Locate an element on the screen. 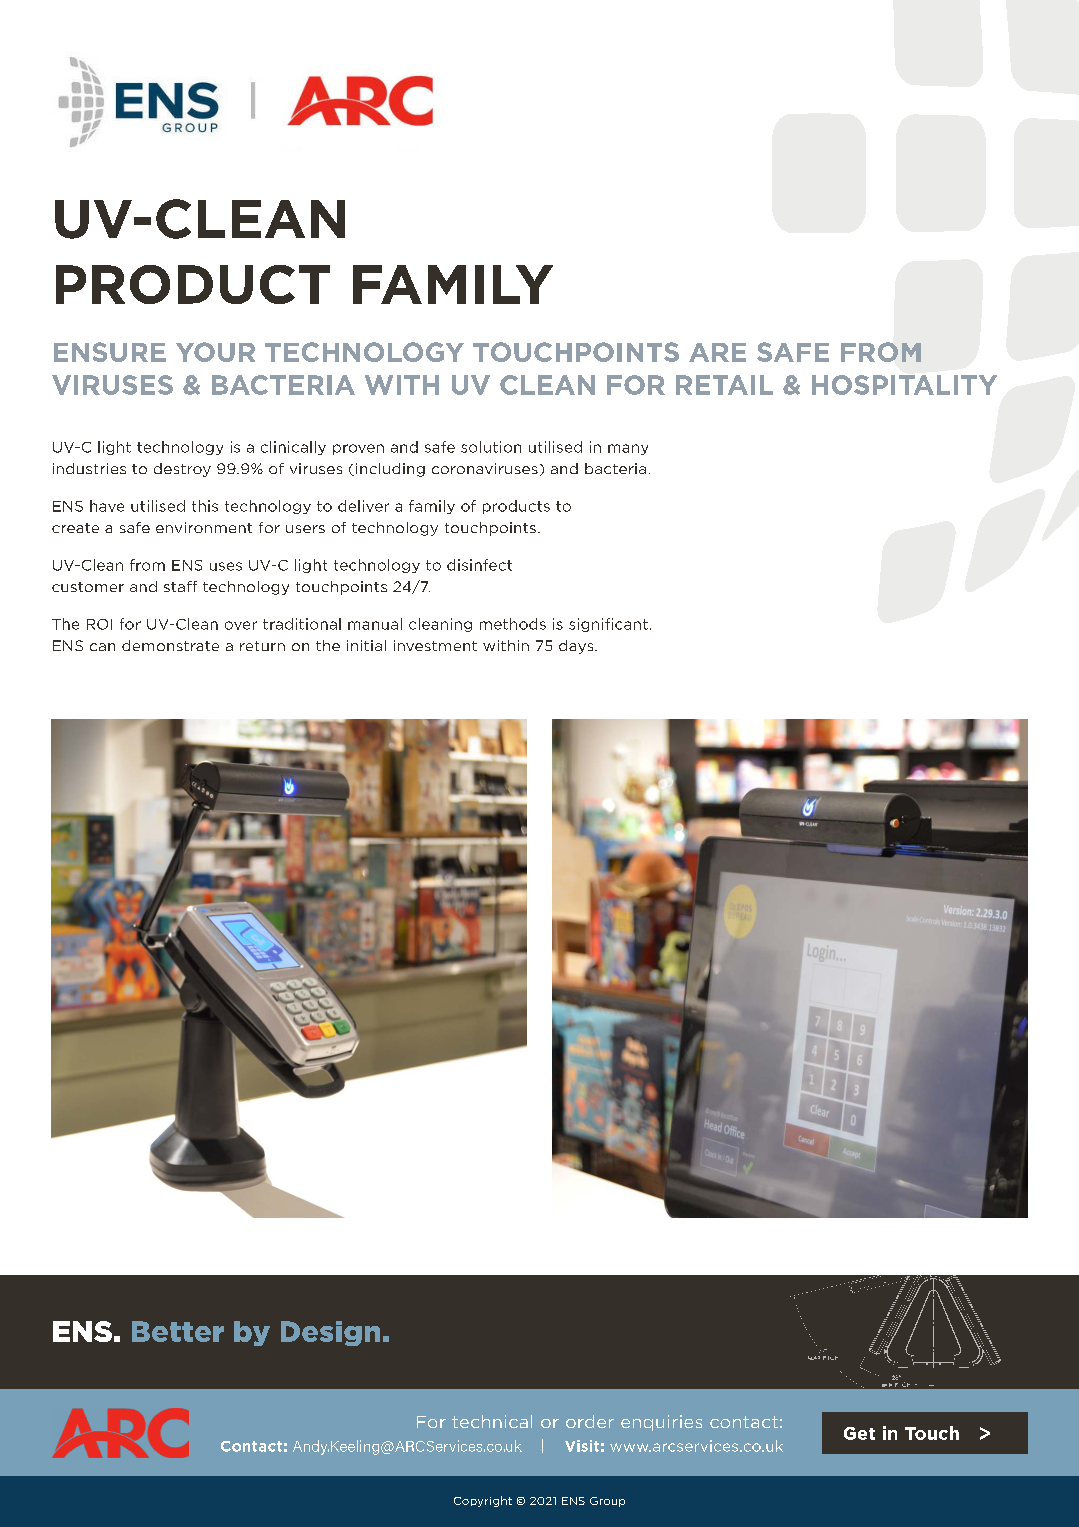  RETAIL is located at coordinates (724, 385).
